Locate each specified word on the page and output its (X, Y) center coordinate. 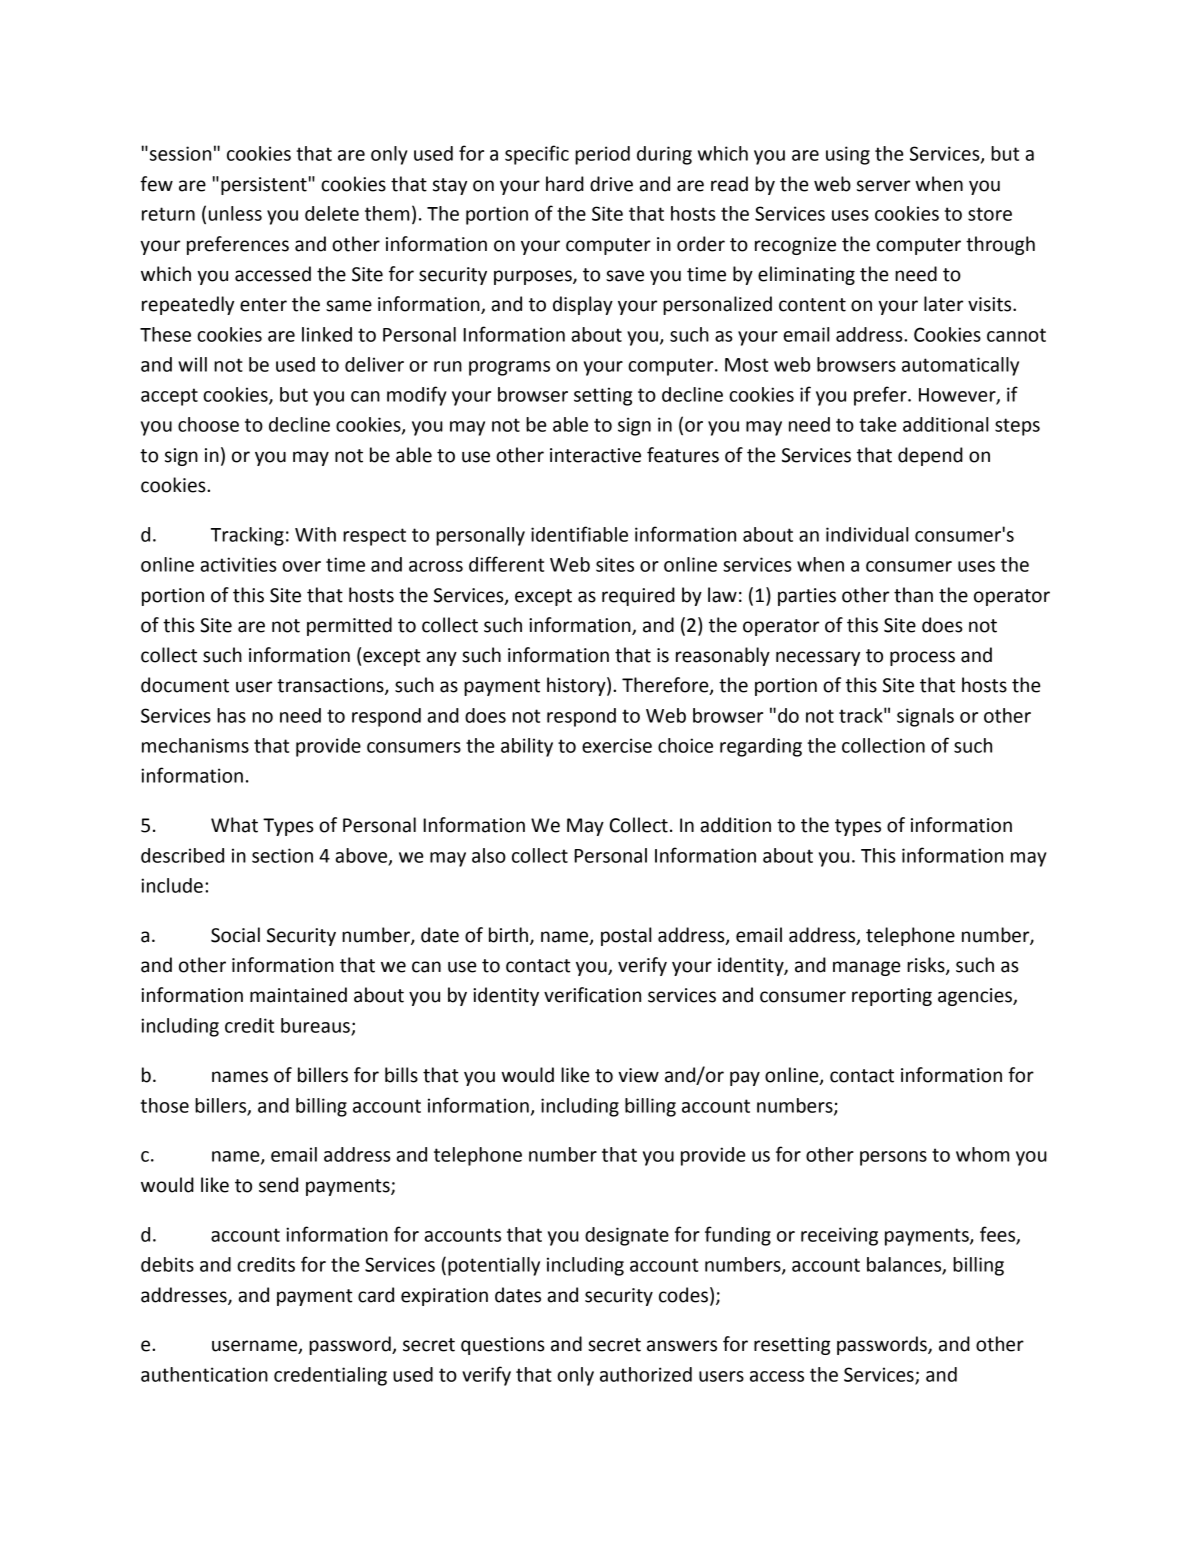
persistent (264, 186)
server (883, 186)
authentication (204, 1374)
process (922, 658)
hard (565, 184)
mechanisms (195, 745)
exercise (617, 745)
